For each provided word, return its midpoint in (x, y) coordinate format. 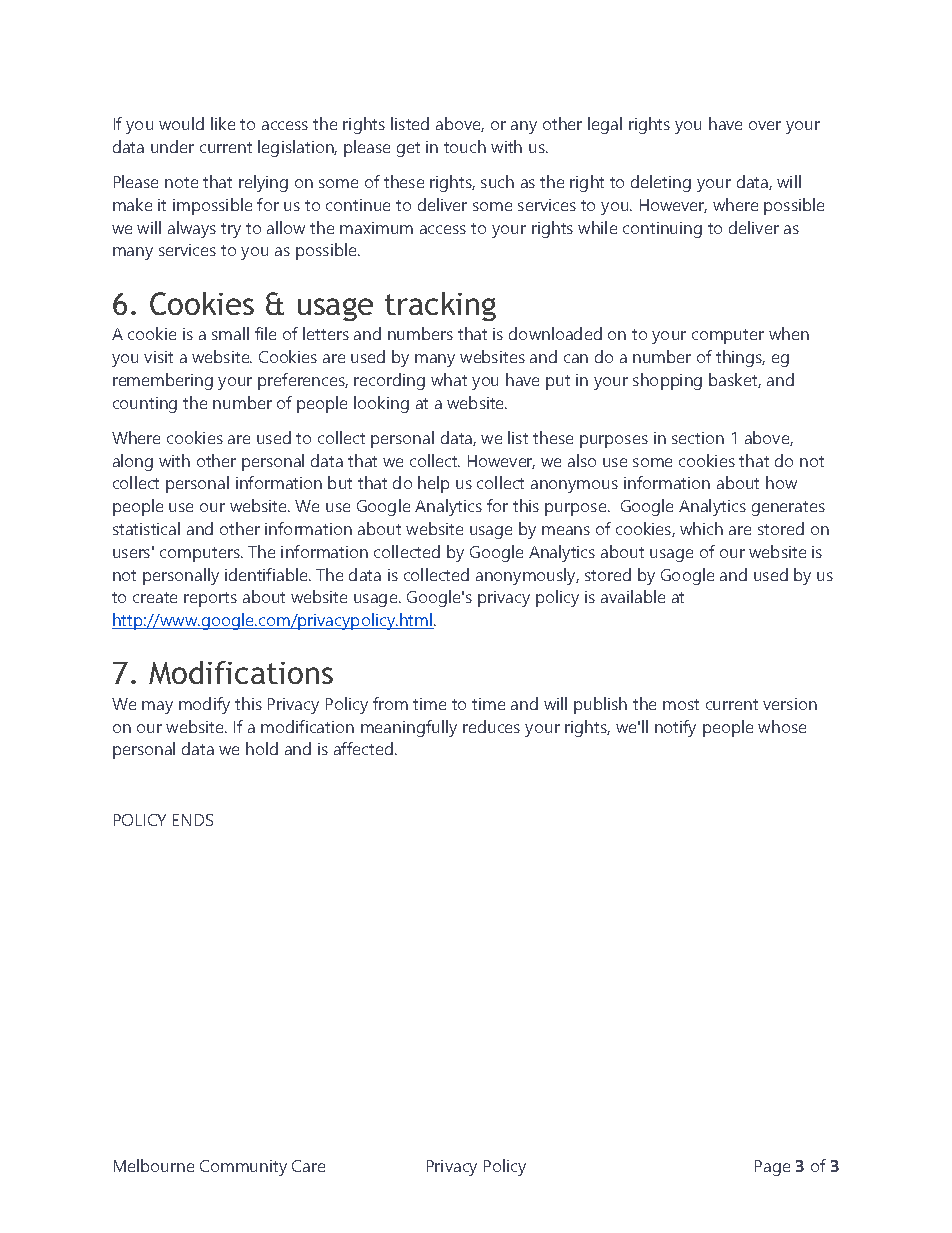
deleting (661, 183)
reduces (491, 726)
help (433, 484)
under (172, 146)
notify (675, 728)
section (698, 438)
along (133, 462)
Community (243, 1168)
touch (465, 146)
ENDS (193, 820)
